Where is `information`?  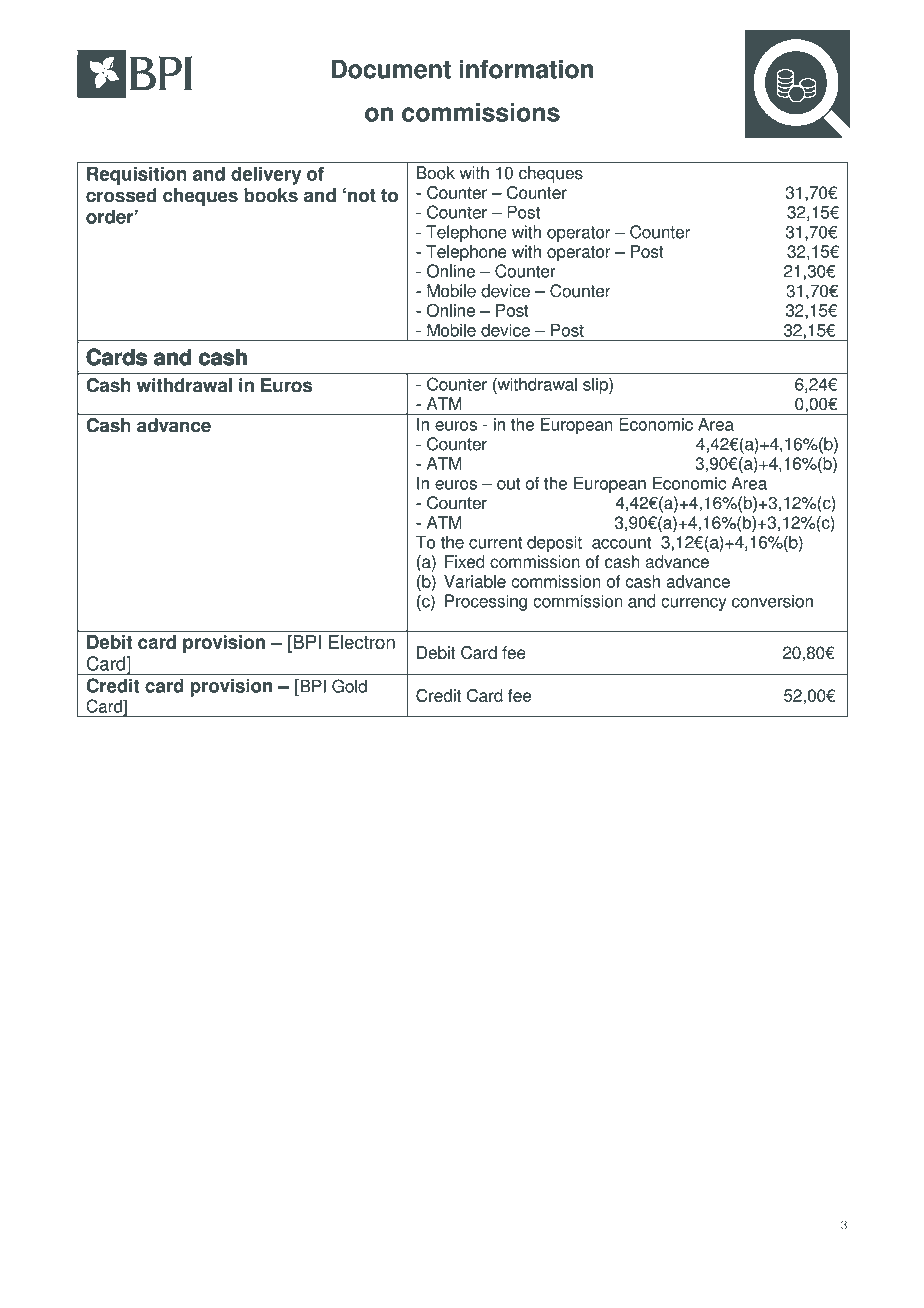
information is located at coordinates (526, 69).
